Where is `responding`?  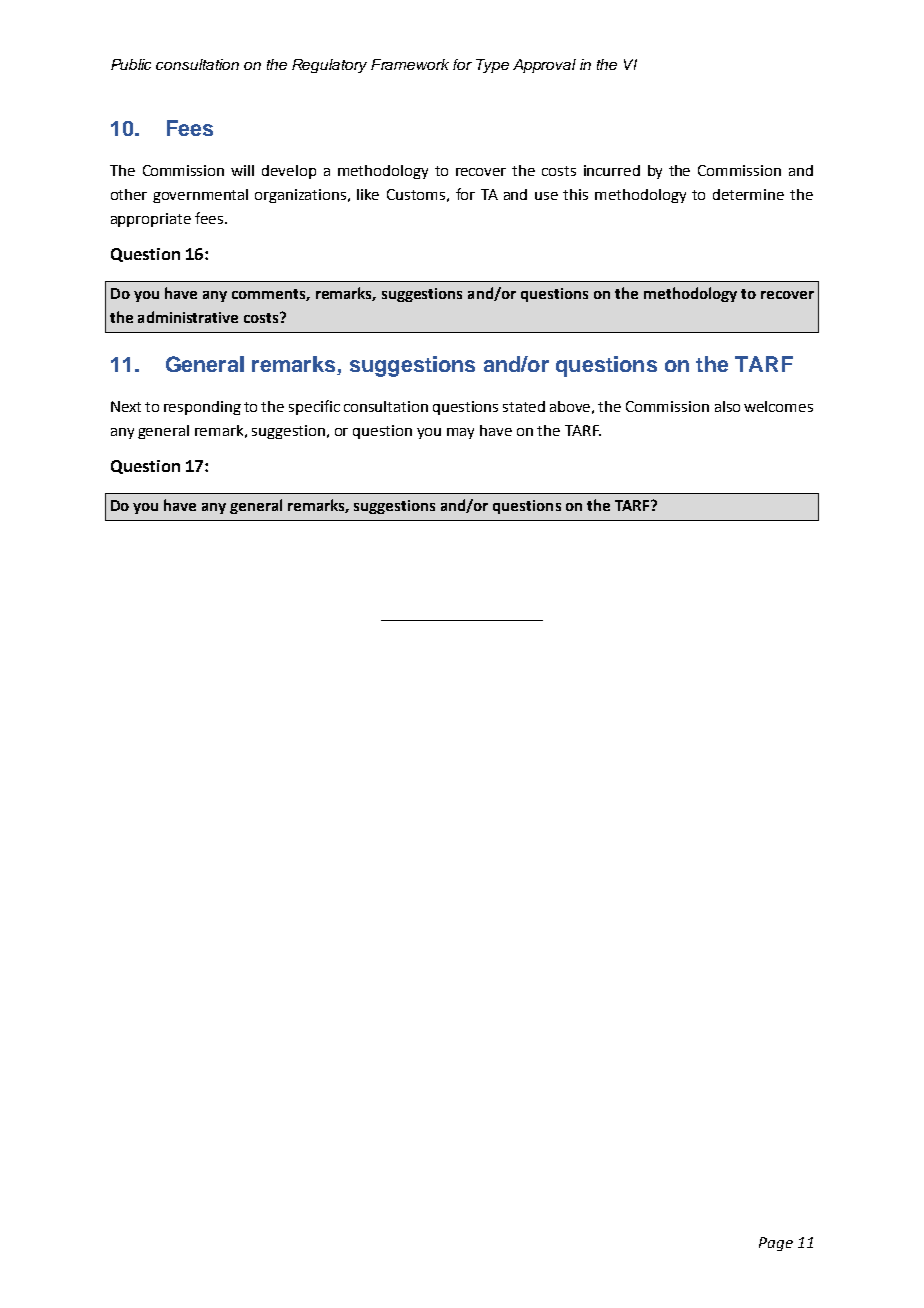
responding is located at coordinates (202, 408).
